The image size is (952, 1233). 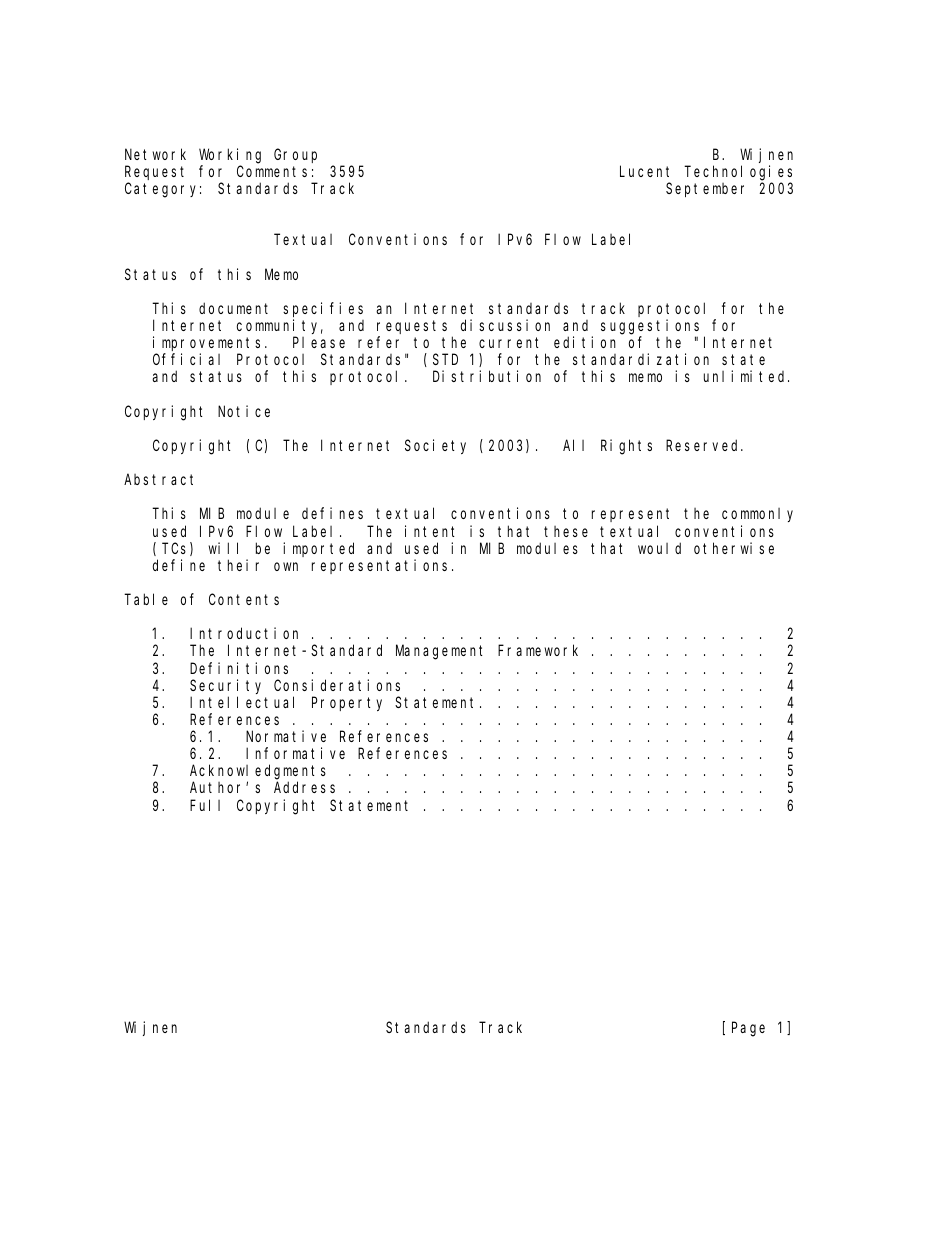 I want to click on Property, so click(x=347, y=704).
